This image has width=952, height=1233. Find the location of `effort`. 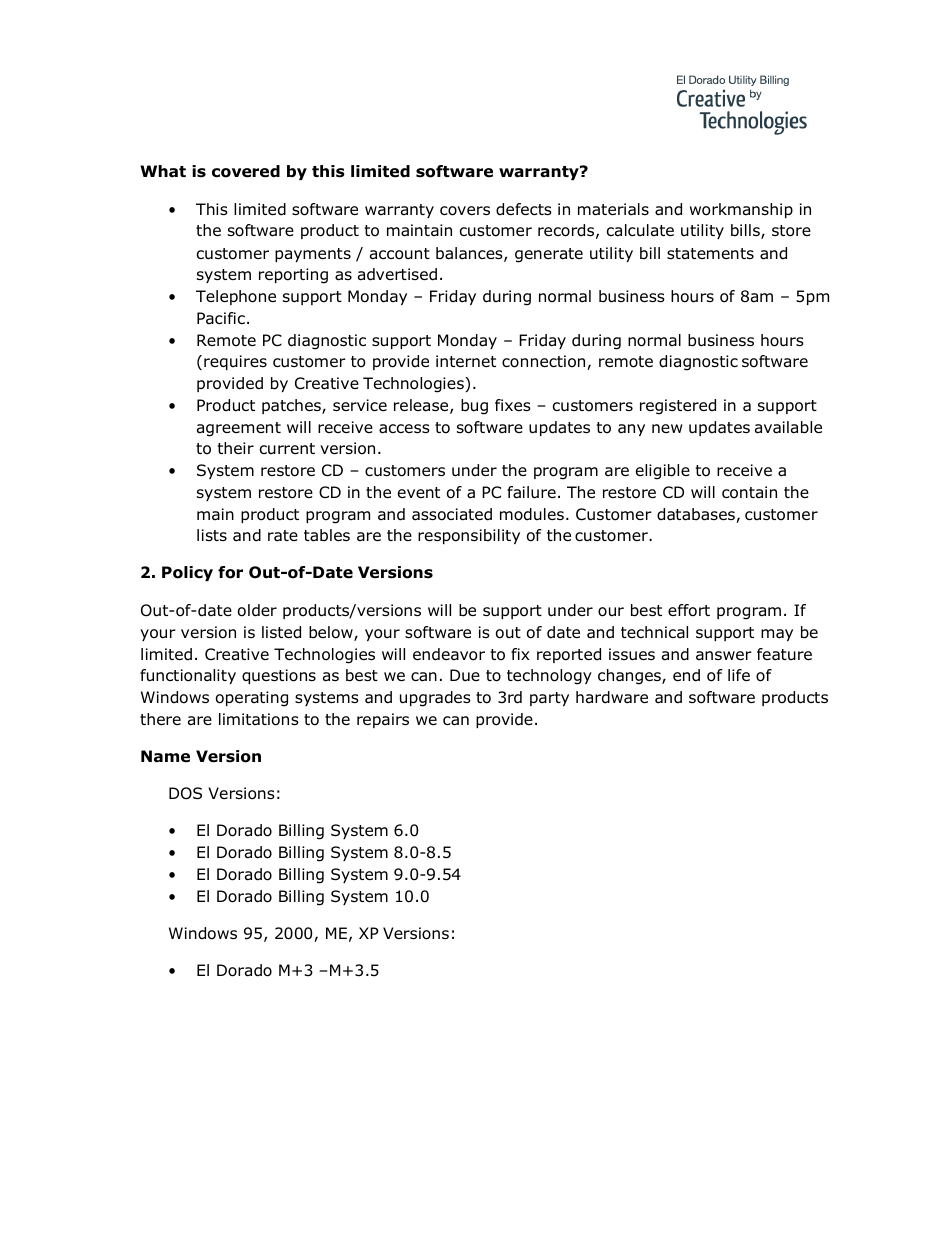

effort is located at coordinates (689, 610).
